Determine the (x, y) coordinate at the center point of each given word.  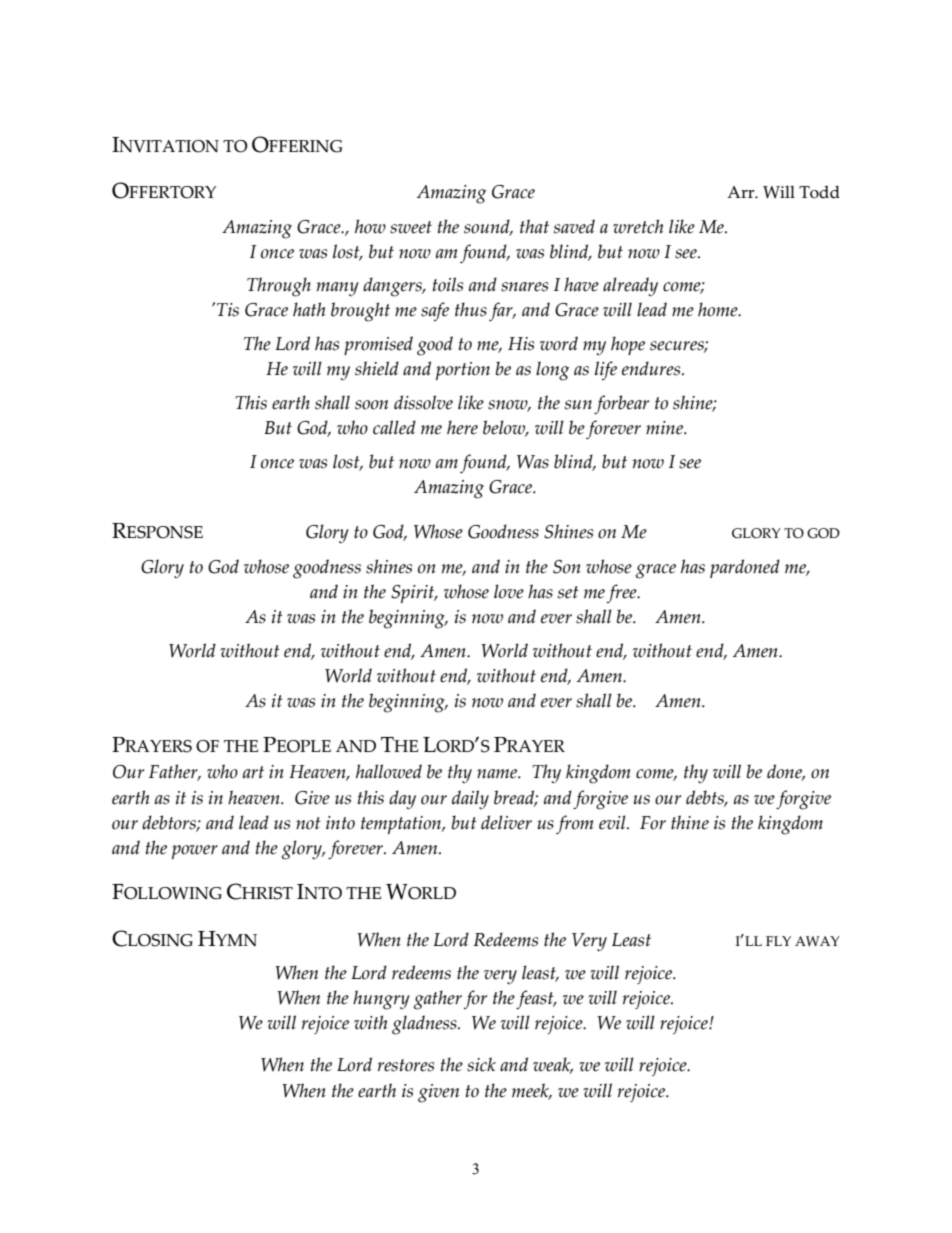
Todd (819, 192)
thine (690, 822)
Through (279, 287)
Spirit (414, 594)
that (534, 226)
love (509, 591)
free (623, 593)
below (505, 428)
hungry (381, 1000)
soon (371, 405)
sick (481, 1064)
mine (666, 428)
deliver (506, 822)
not (308, 823)
